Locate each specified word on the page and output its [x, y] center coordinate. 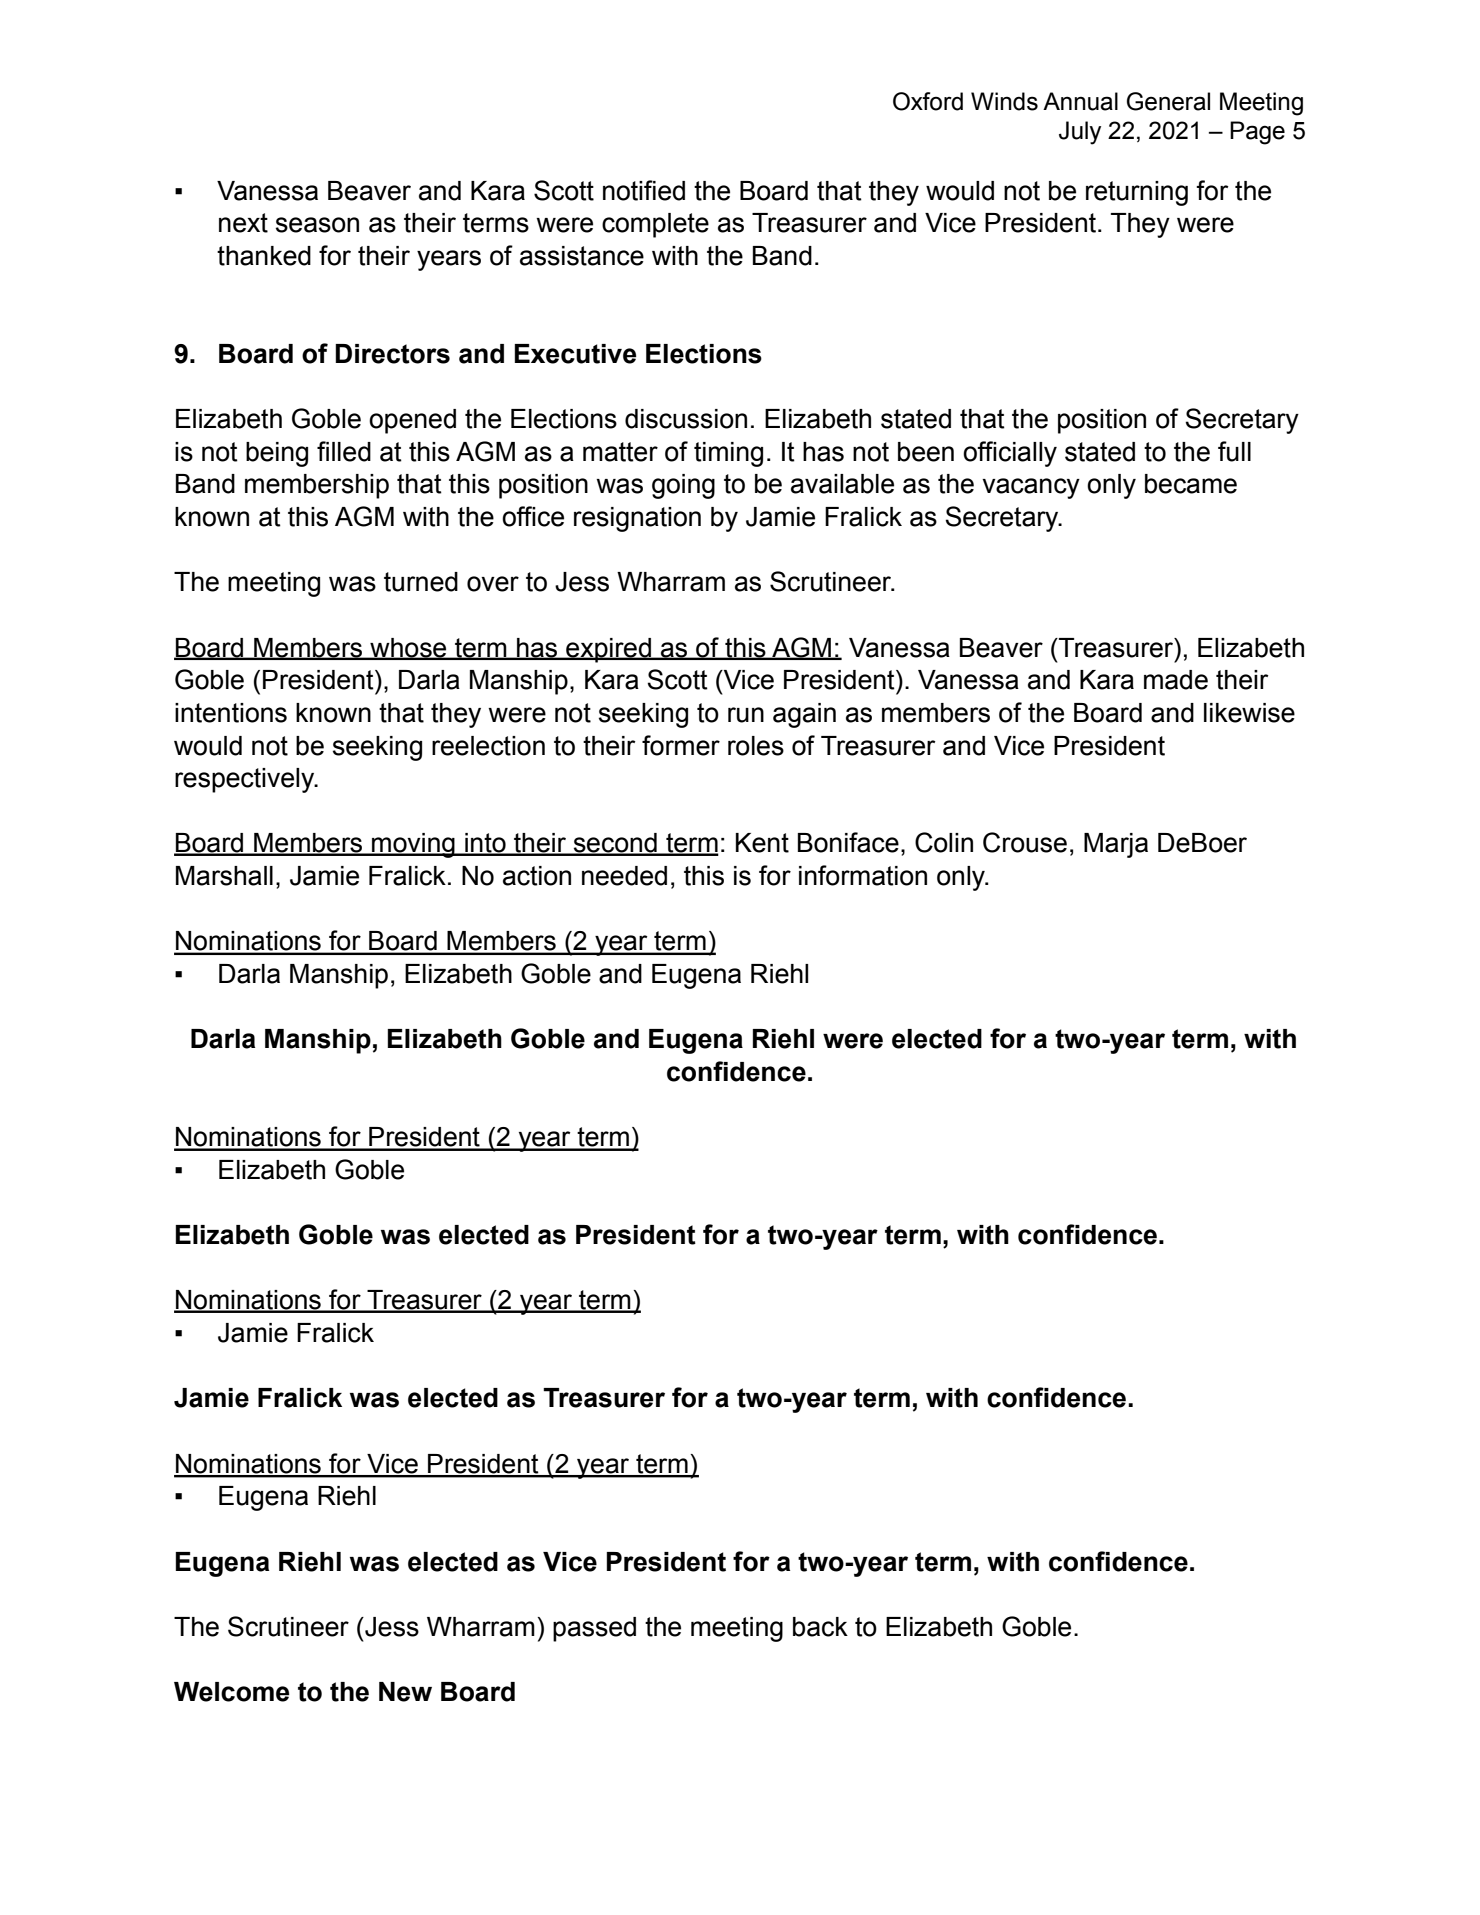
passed [594, 1629]
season [317, 225]
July [1080, 133]
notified [644, 190]
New [405, 1692]
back [820, 1627]
